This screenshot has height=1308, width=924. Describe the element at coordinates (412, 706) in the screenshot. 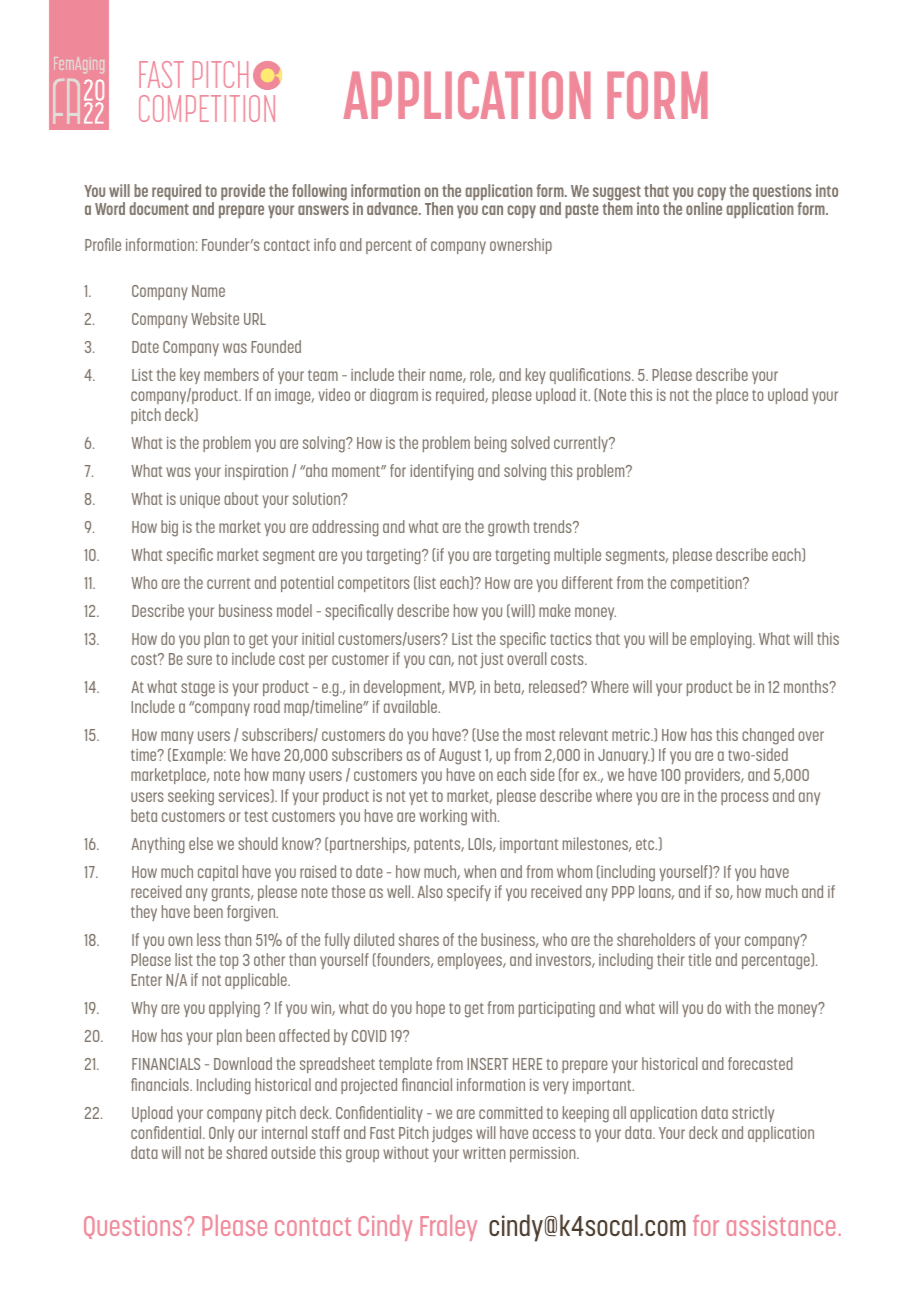

I see `available` at that location.
